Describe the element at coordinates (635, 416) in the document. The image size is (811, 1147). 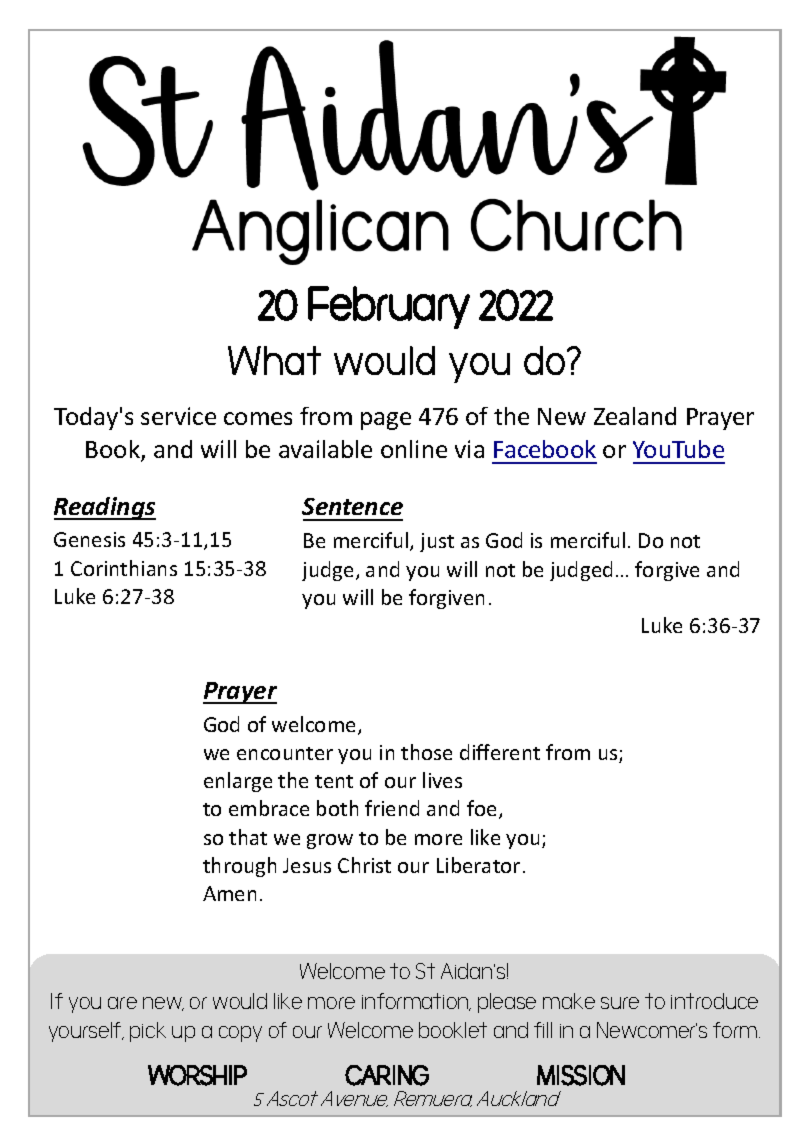
I see `Zealand` at that location.
